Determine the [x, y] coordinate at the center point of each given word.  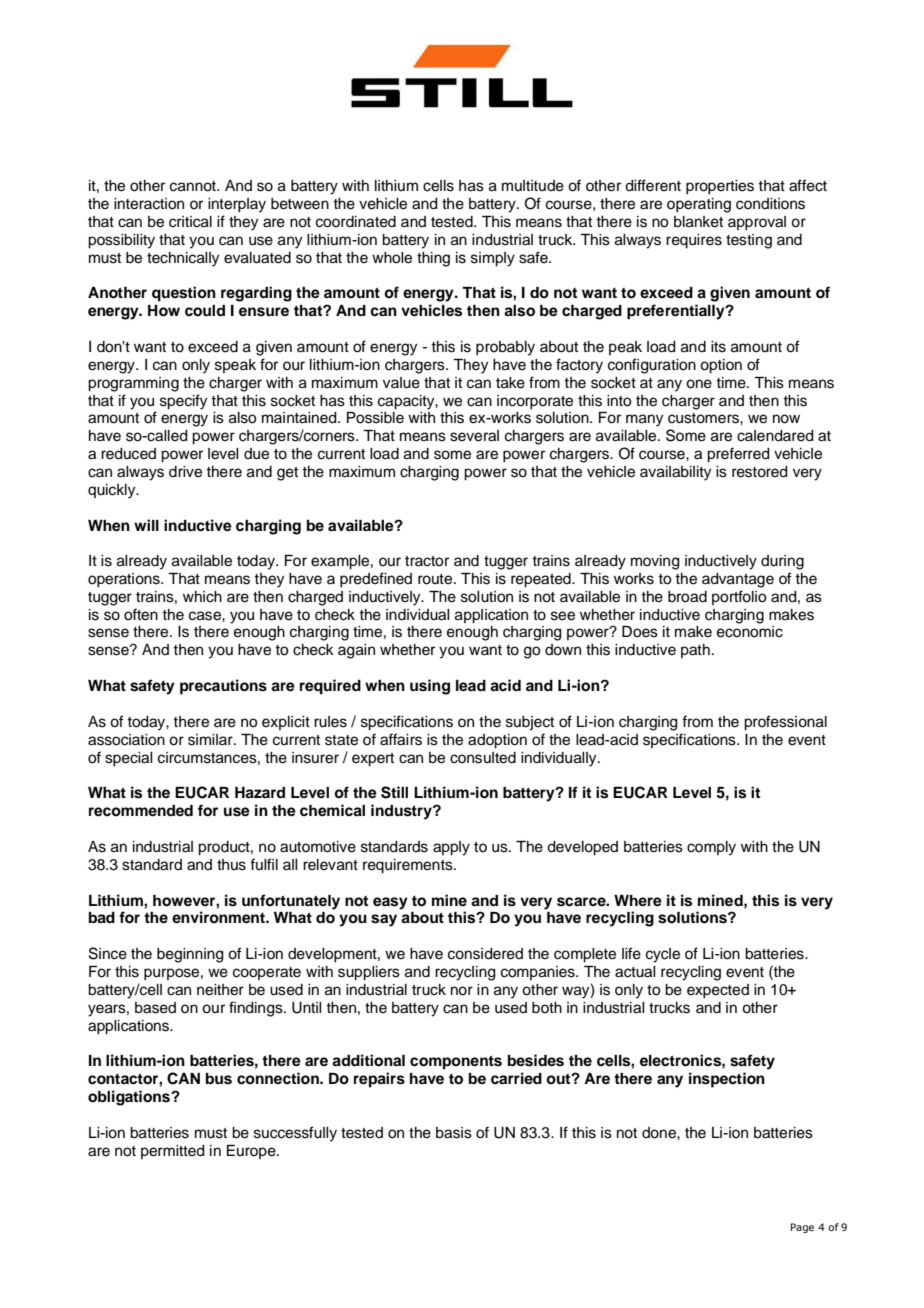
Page [802, 1228]
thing [433, 259]
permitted [173, 1152]
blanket [698, 222]
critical [190, 222]
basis [454, 1133]
